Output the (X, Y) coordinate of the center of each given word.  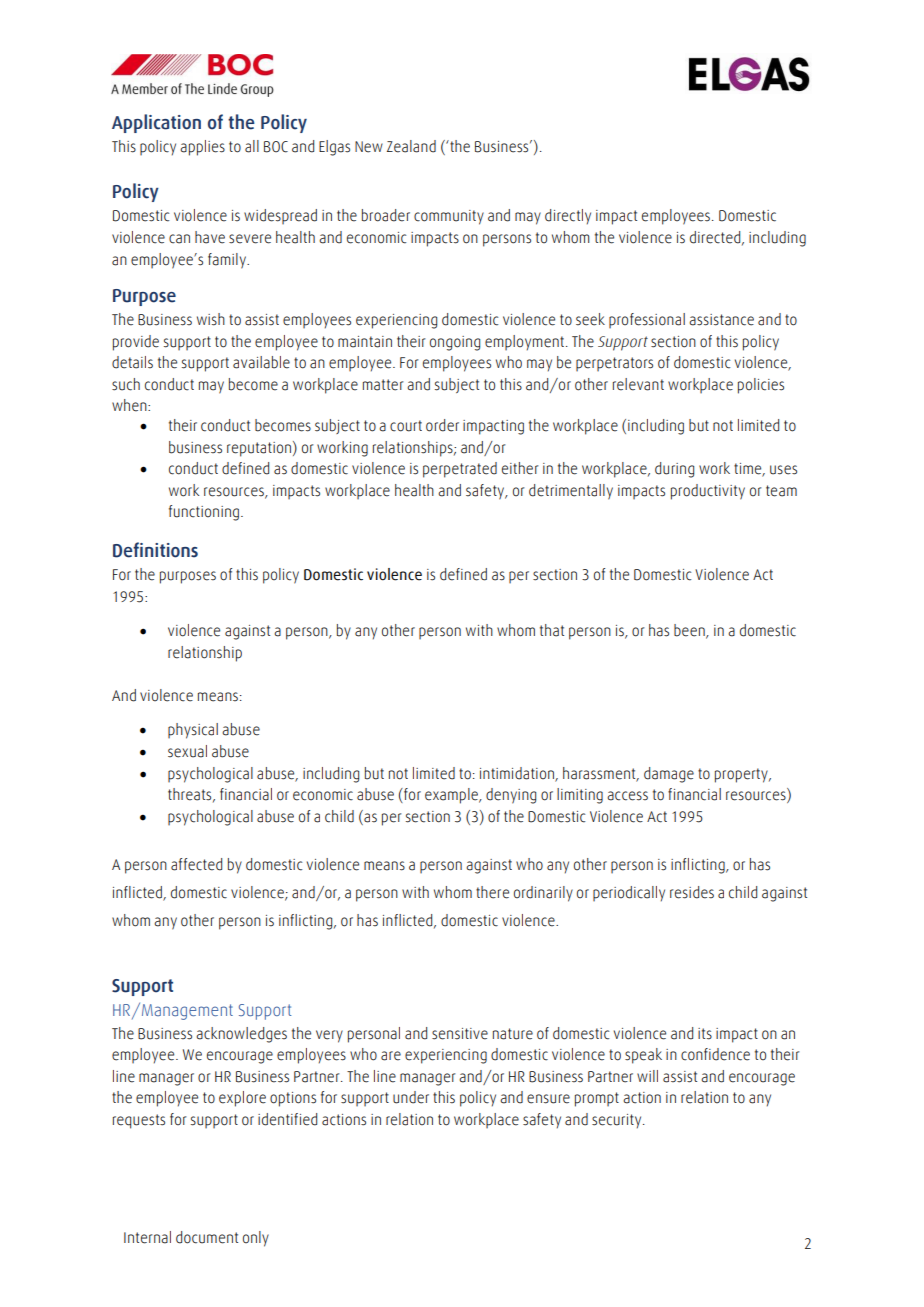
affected (196, 864)
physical (193, 731)
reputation (259, 449)
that (552, 630)
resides (692, 892)
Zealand (411, 146)
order (442, 425)
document (207, 1237)
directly (568, 217)
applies (202, 148)
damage (669, 775)
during (674, 470)
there (492, 892)
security (618, 1121)
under (411, 1097)
